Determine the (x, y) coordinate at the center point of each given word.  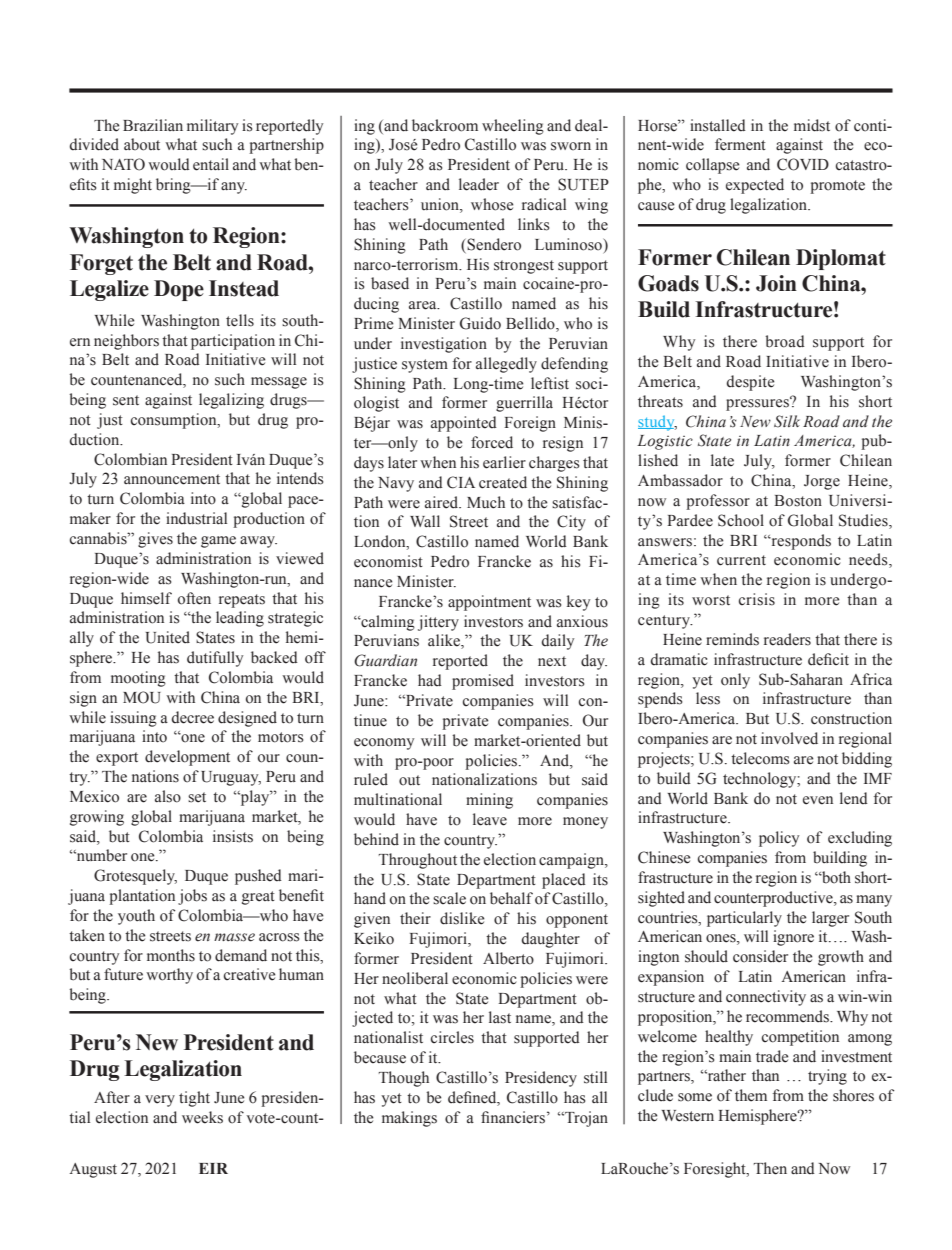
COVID (803, 164)
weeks (202, 1117)
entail (211, 164)
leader (479, 184)
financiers (513, 1117)
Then (770, 1168)
